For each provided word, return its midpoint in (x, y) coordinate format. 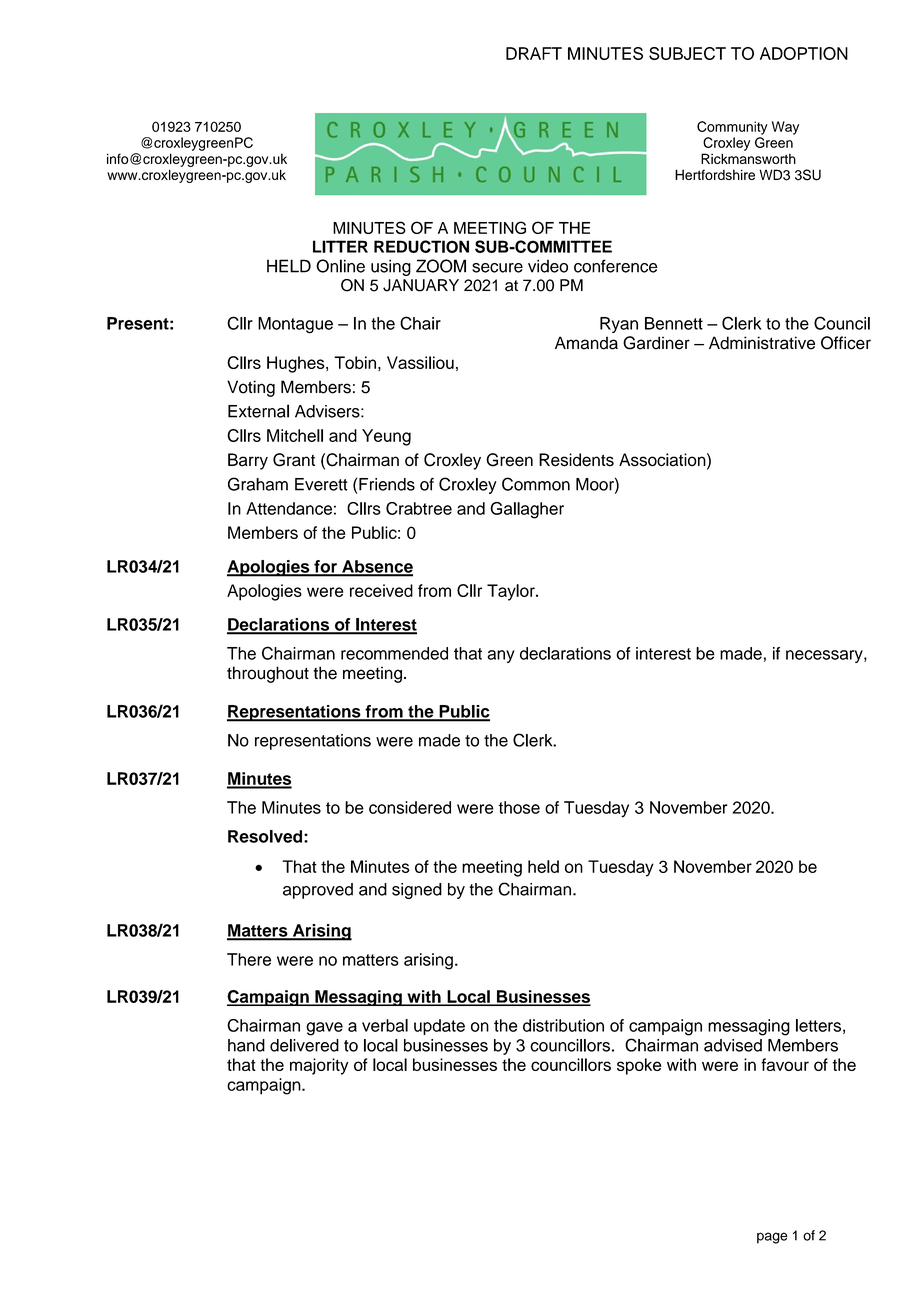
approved (318, 891)
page (772, 1238)
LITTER (340, 246)
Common (536, 484)
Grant (294, 460)
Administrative (762, 343)
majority (319, 1066)
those (519, 807)
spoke (639, 1066)
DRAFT (534, 53)
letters (818, 1025)
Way (785, 128)
